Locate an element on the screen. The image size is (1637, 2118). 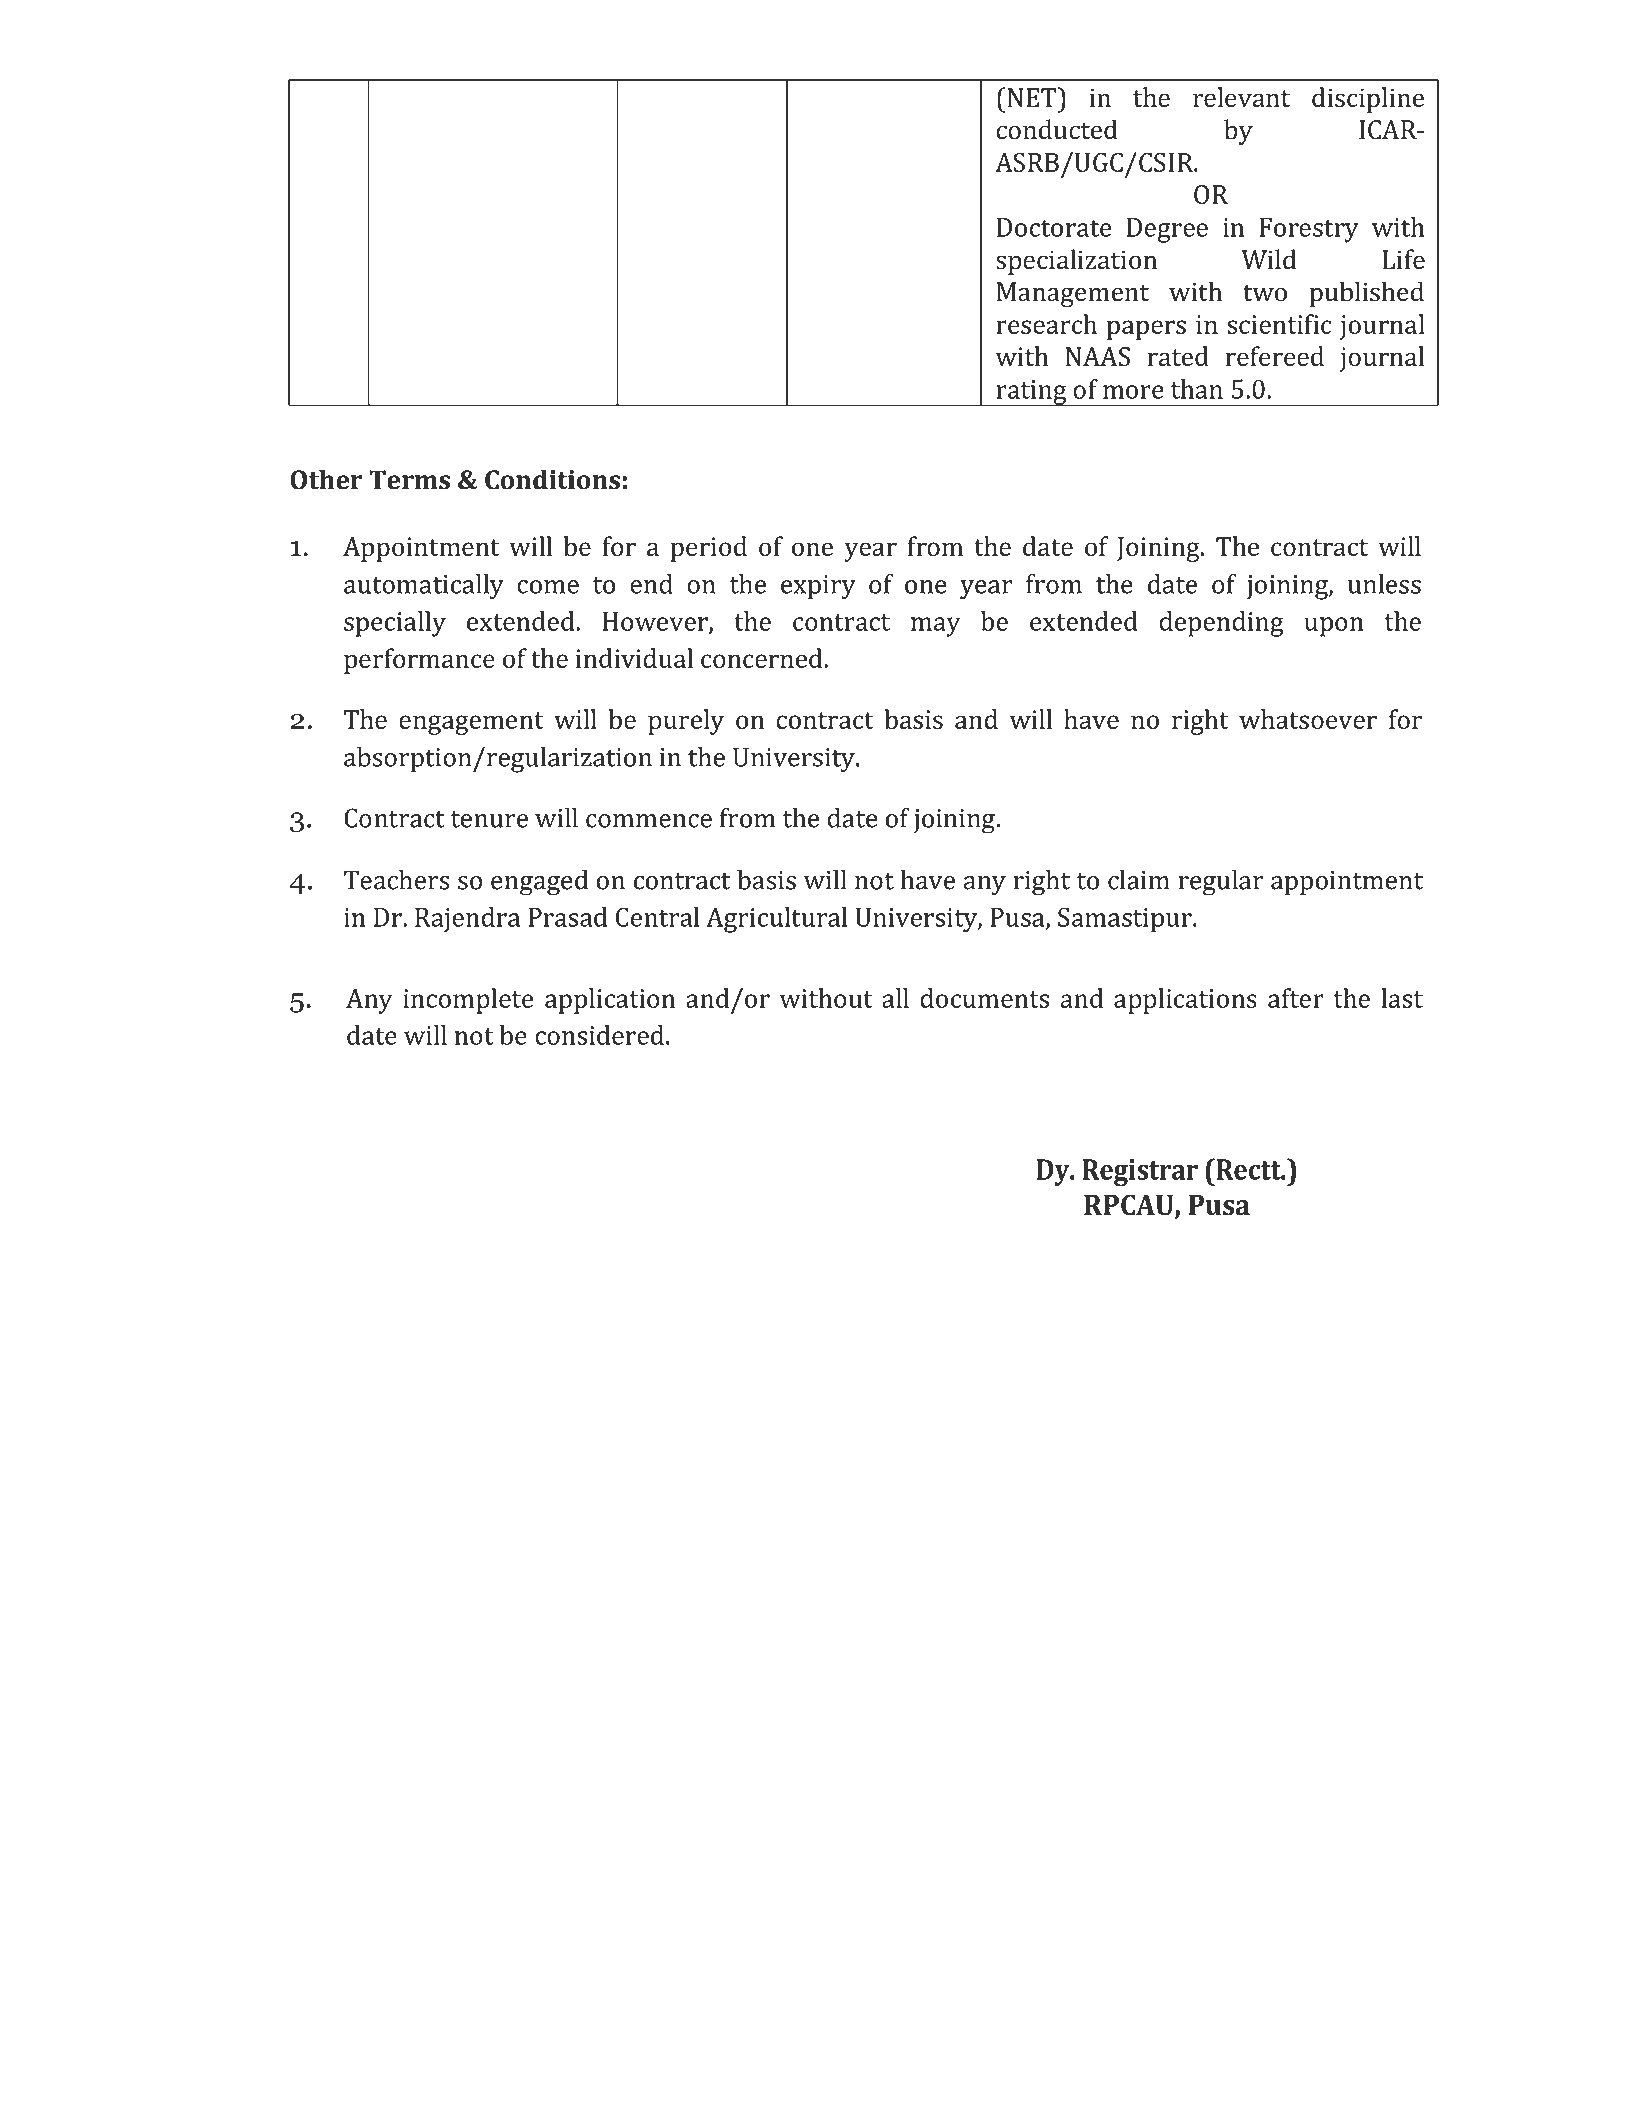
Terms is located at coordinates (409, 480).
